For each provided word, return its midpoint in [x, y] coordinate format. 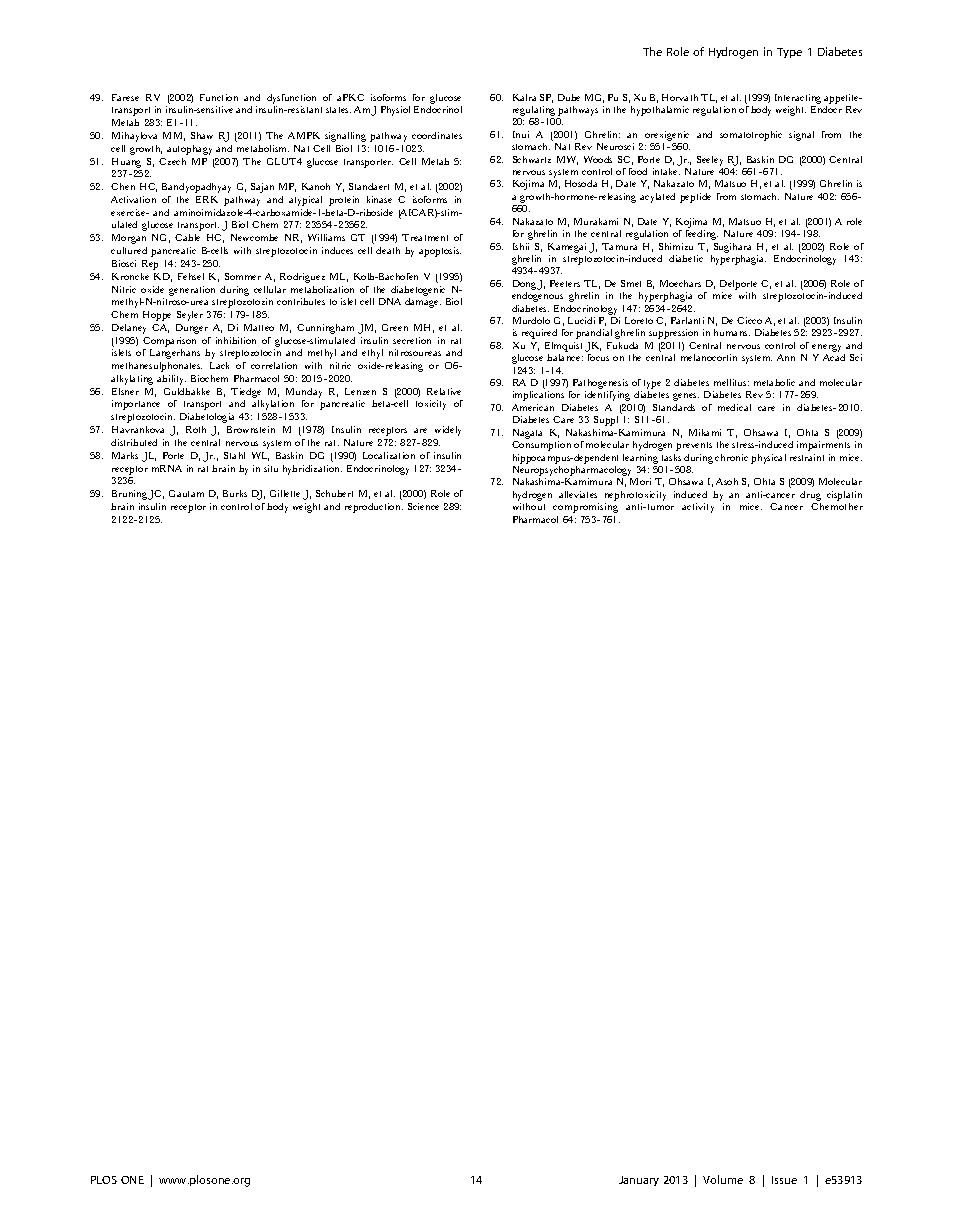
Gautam [186, 493]
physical [768, 459]
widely [448, 431]
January [639, 1181]
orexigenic [667, 136]
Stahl [234, 455]
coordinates [437, 135]
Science [423, 506]
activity [698, 508]
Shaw [202, 135]
